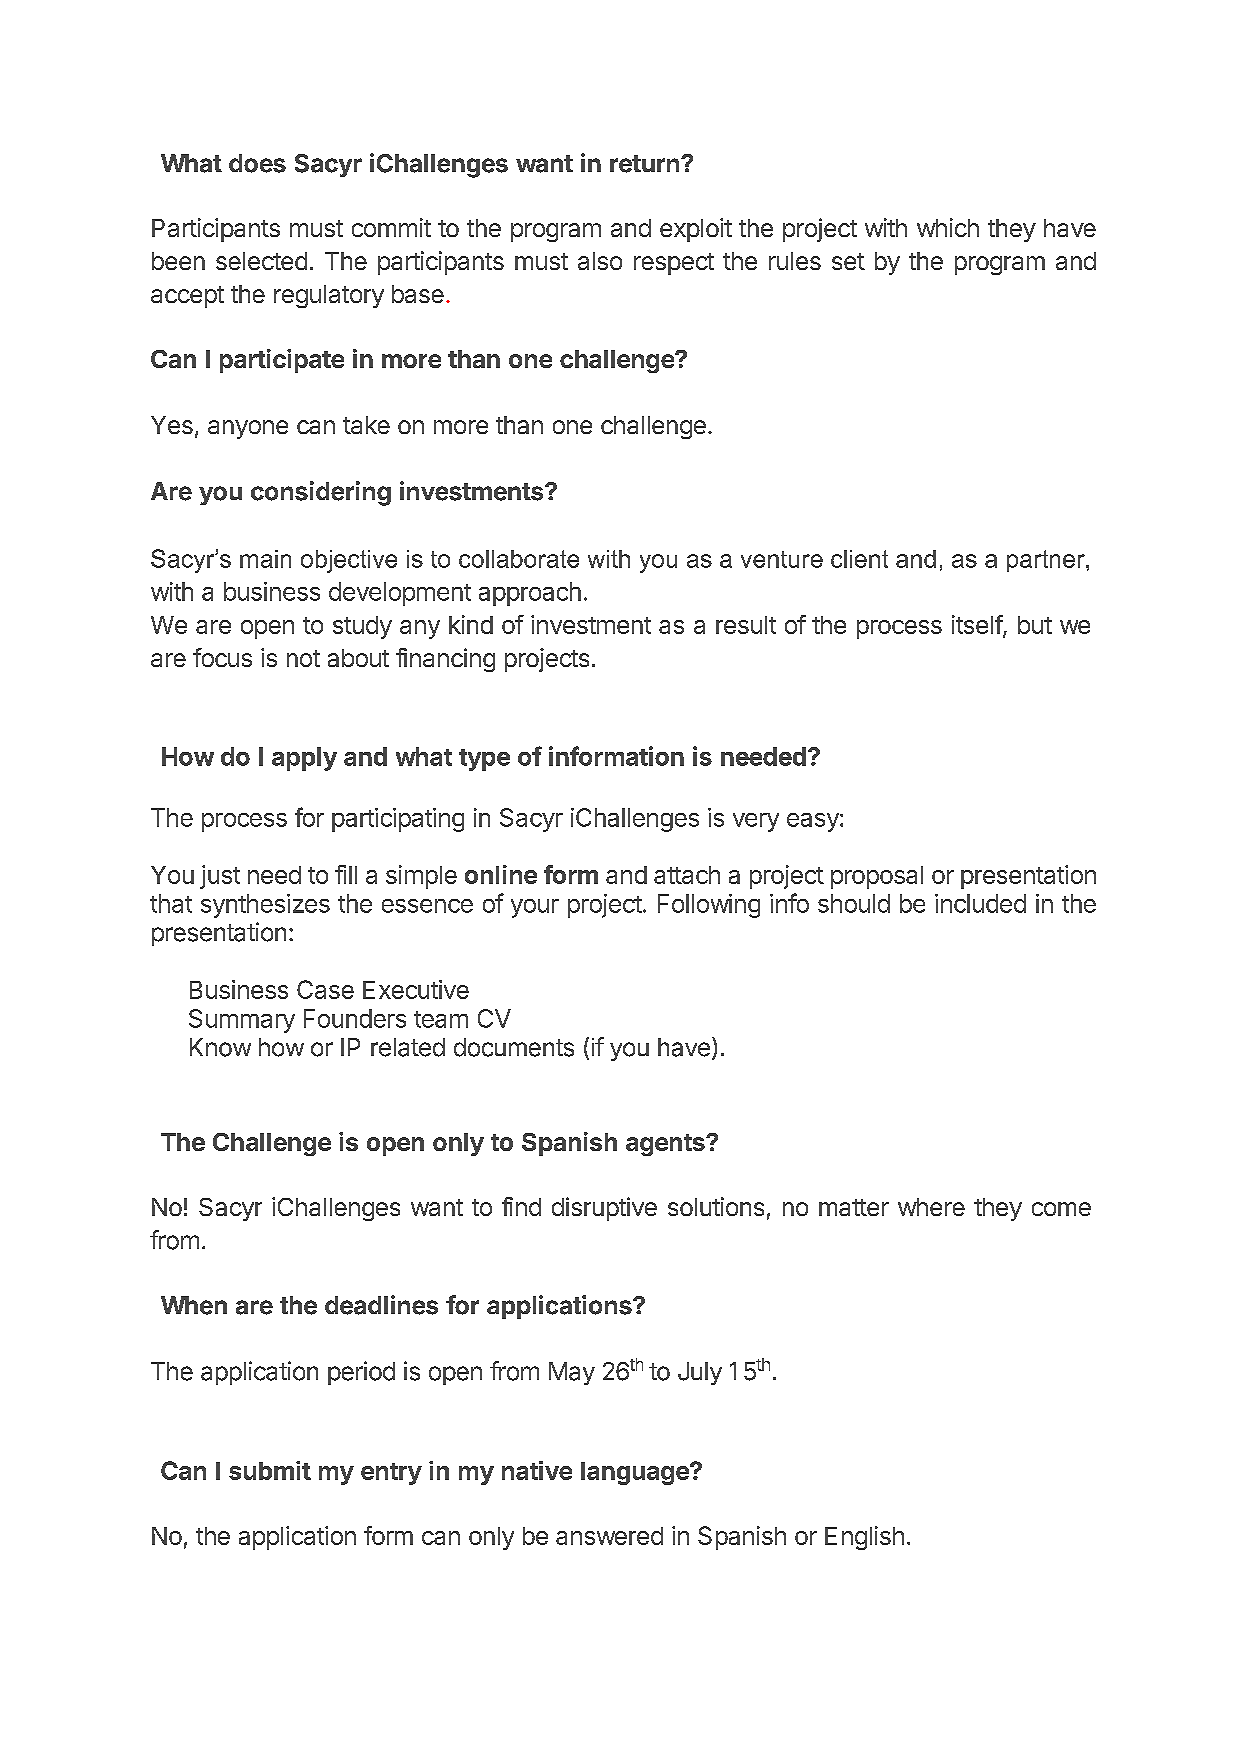 This screenshot has height=1754, width=1242. I want to click on documents, so click(514, 1047).
